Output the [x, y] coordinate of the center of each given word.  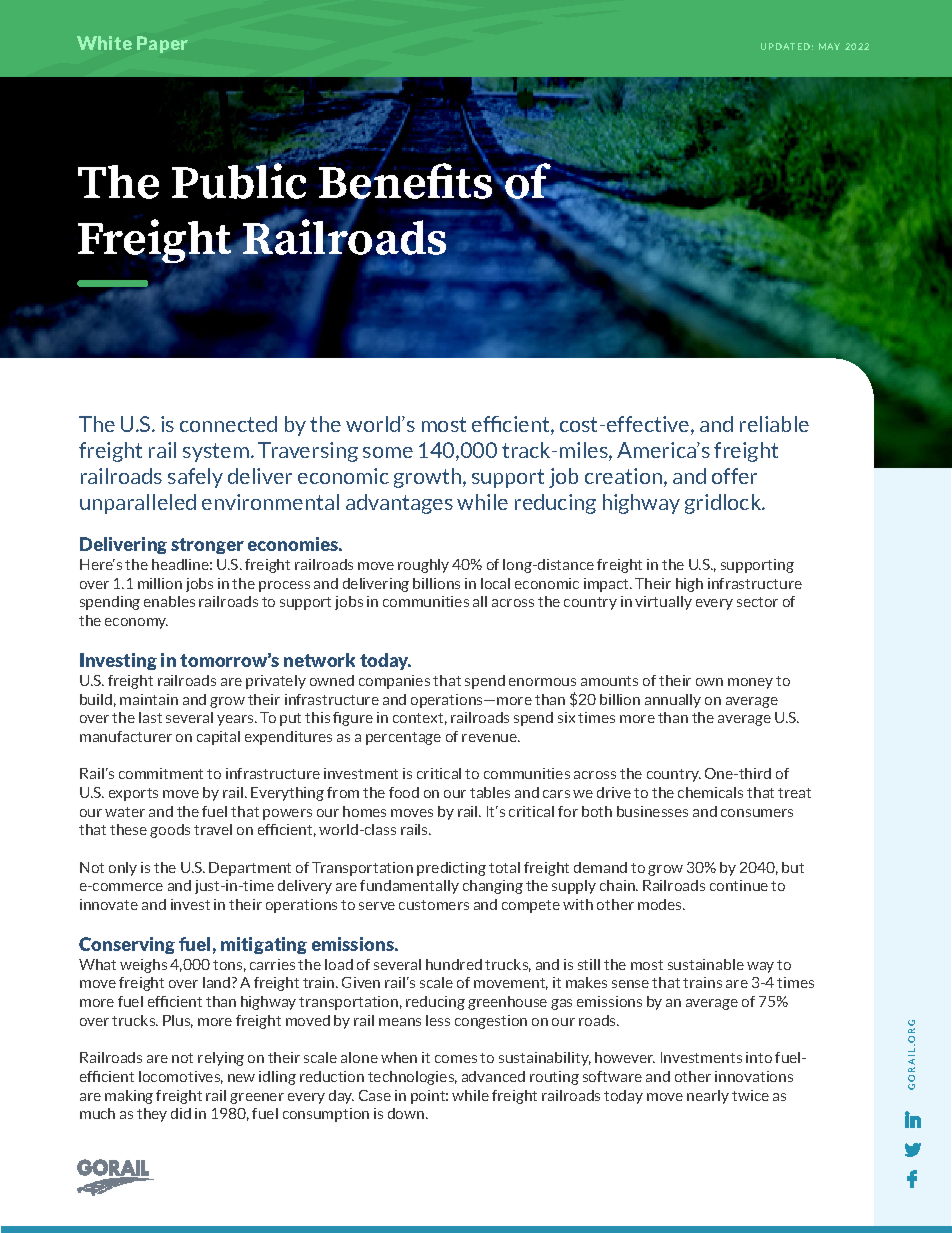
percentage [403, 738]
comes [456, 1059]
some [388, 452]
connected [228, 424]
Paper [162, 44]
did [181, 1113]
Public [239, 180]
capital [218, 738]
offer [734, 476]
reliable [774, 424]
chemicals [710, 792]
